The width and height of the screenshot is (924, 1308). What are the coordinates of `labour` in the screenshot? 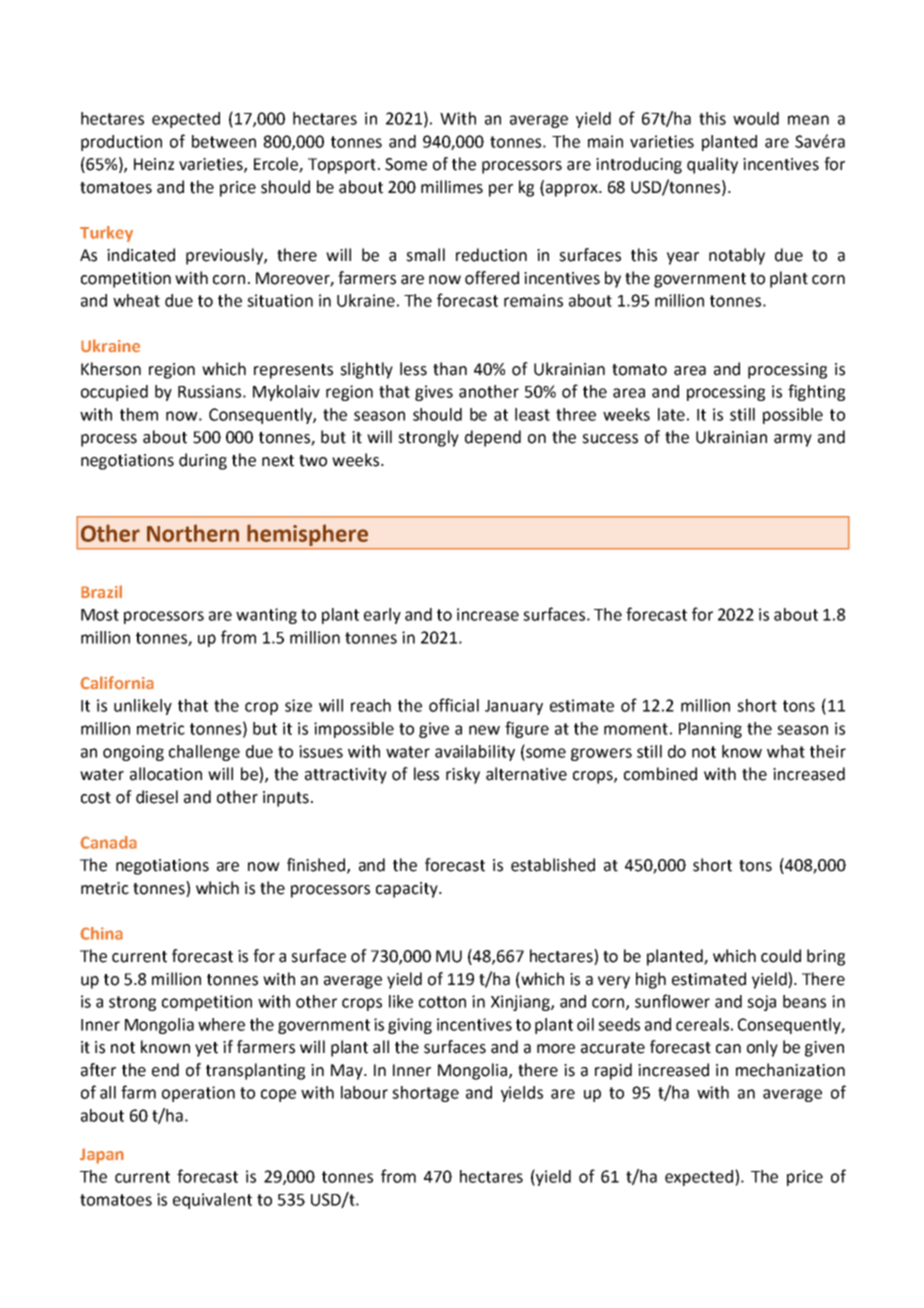 It's located at (364, 1092).
